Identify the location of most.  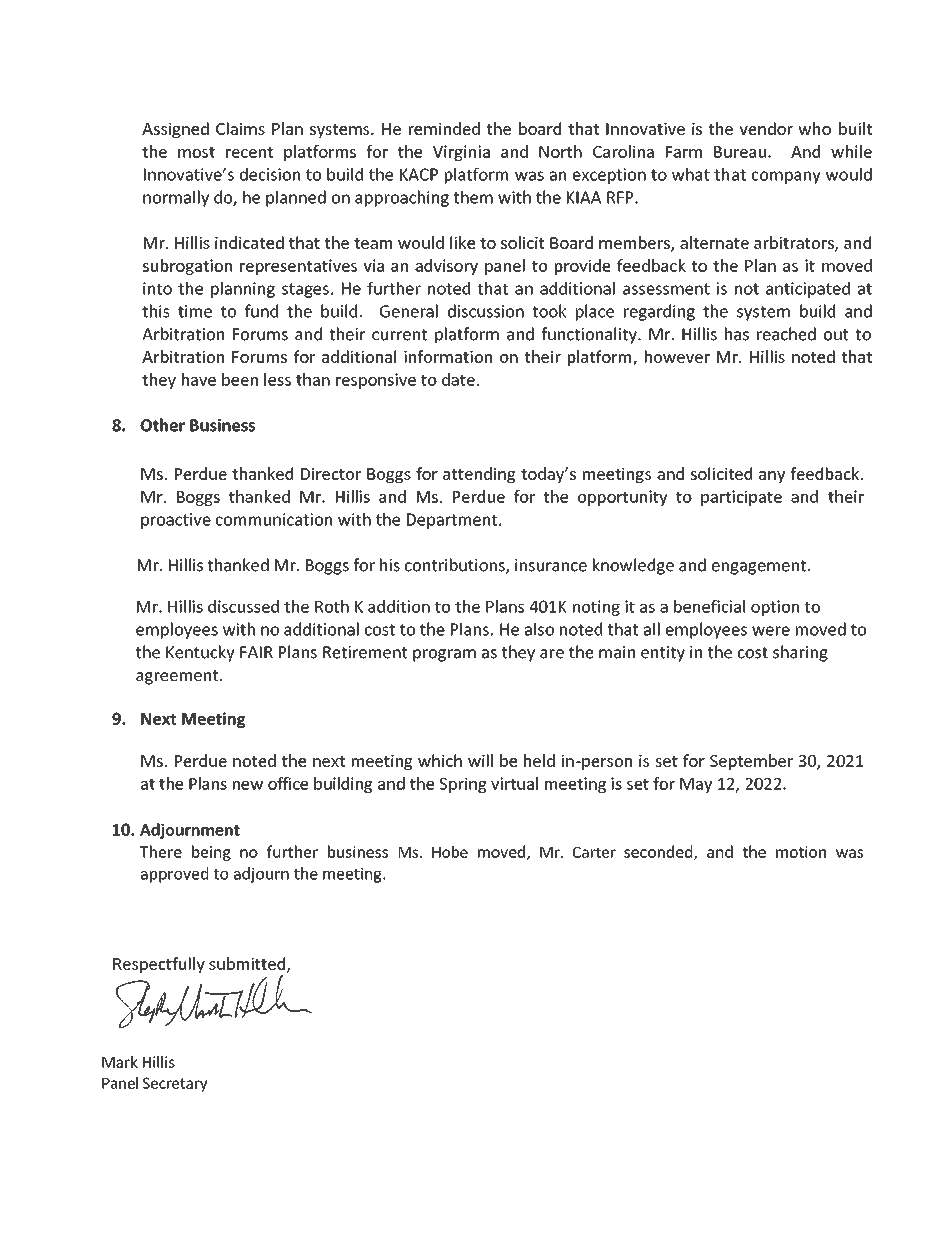
(196, 152).
